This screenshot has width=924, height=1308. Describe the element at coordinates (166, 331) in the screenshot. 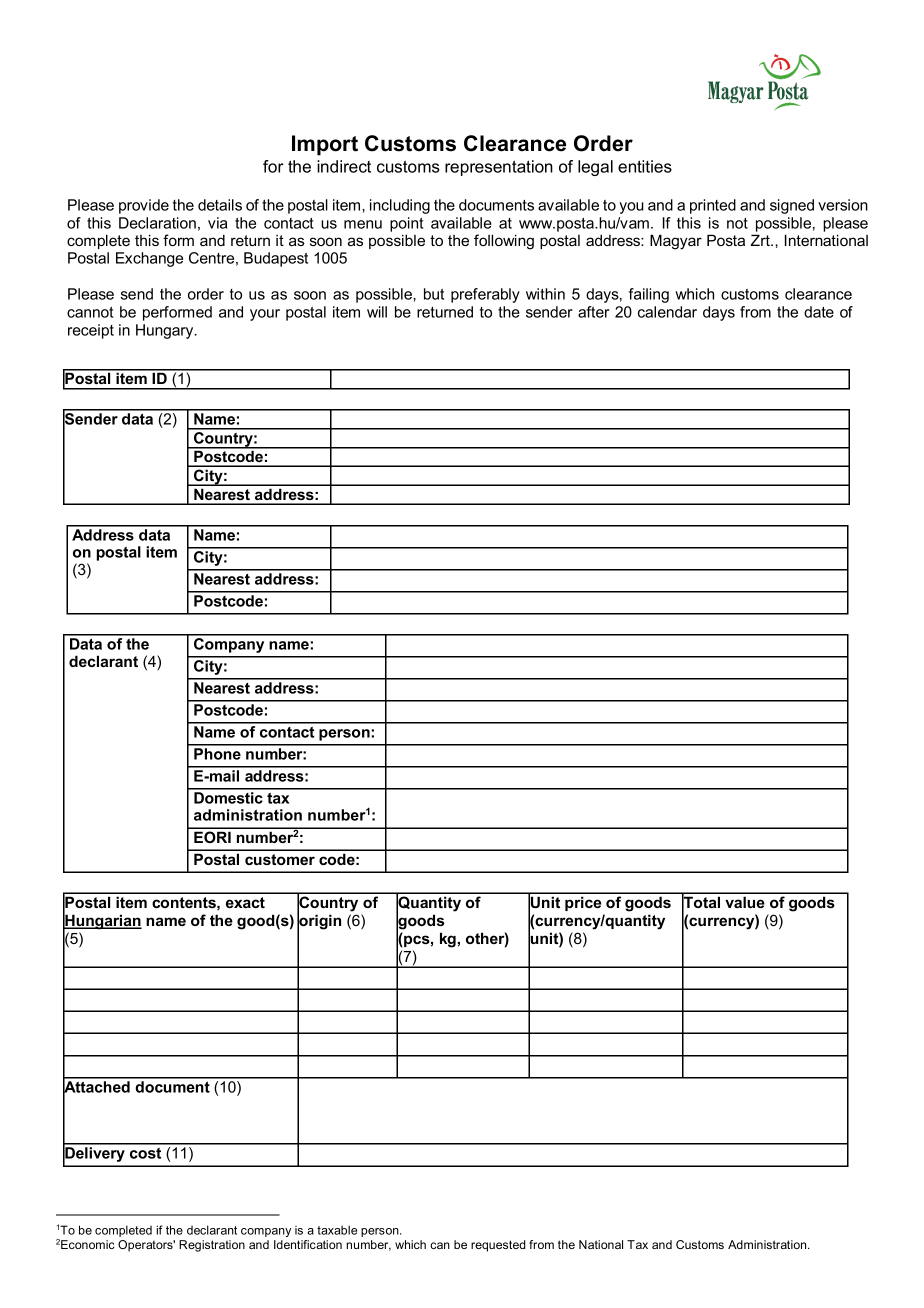

I see `Hungary` at that location.
